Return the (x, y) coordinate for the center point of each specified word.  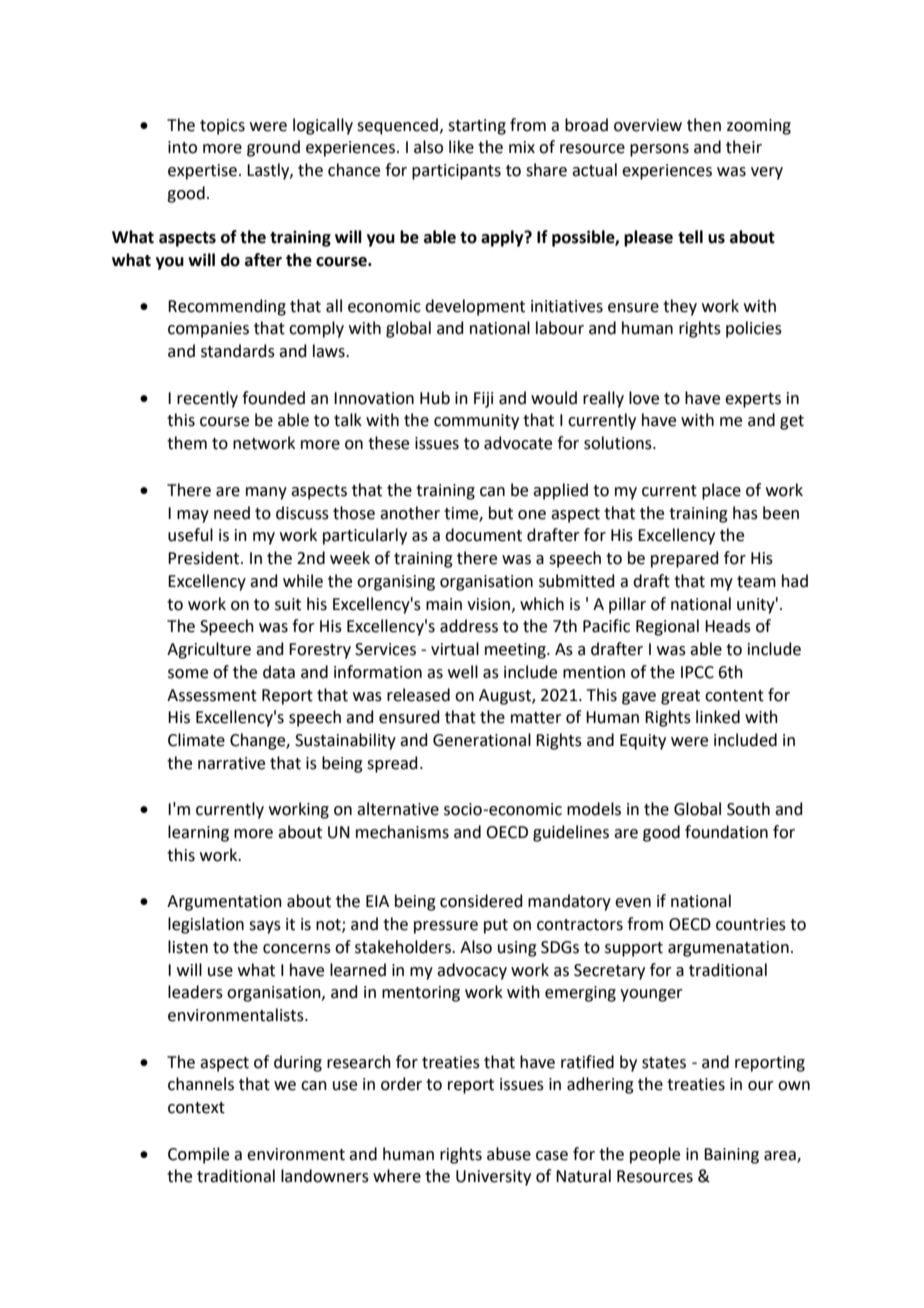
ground (273, 148)
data (279, 672)
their (744, 147)
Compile (198, 1155)
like (461, 147)
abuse (509, 1154)
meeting (516, 651)
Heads (728, 626)
